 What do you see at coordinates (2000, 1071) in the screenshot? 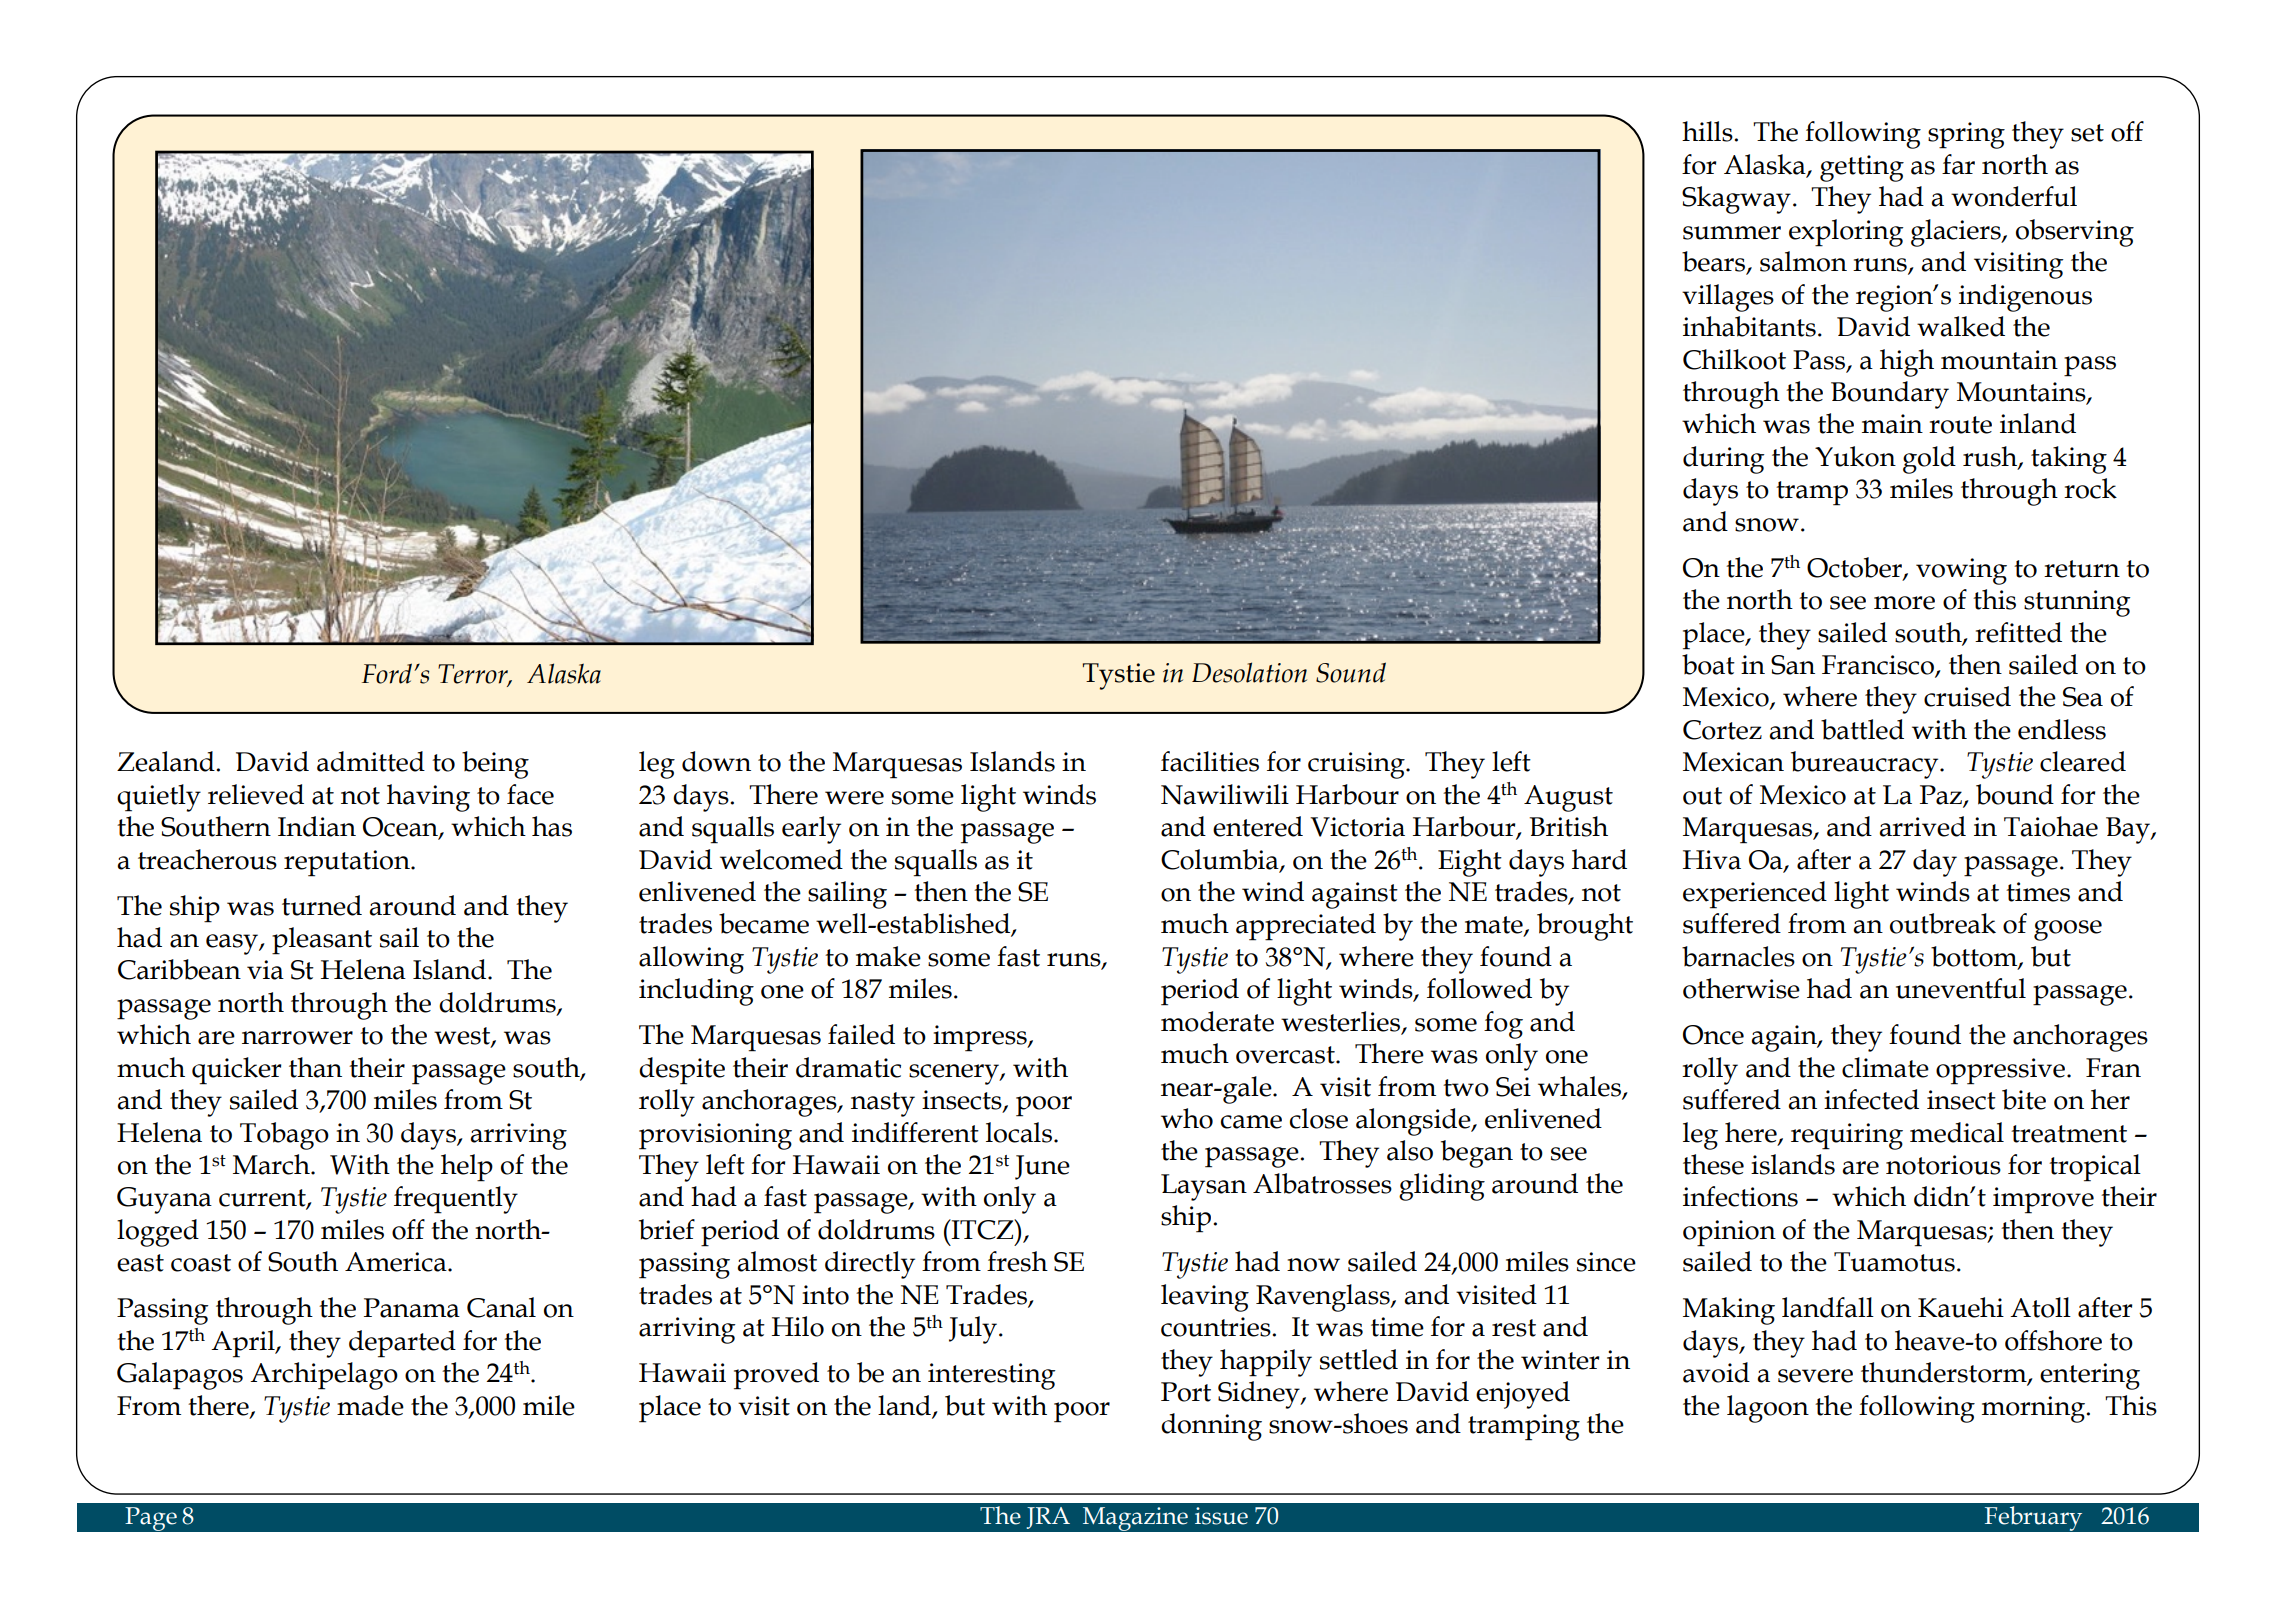
I see `oppressive` at bounding box center [2000, 1071].
